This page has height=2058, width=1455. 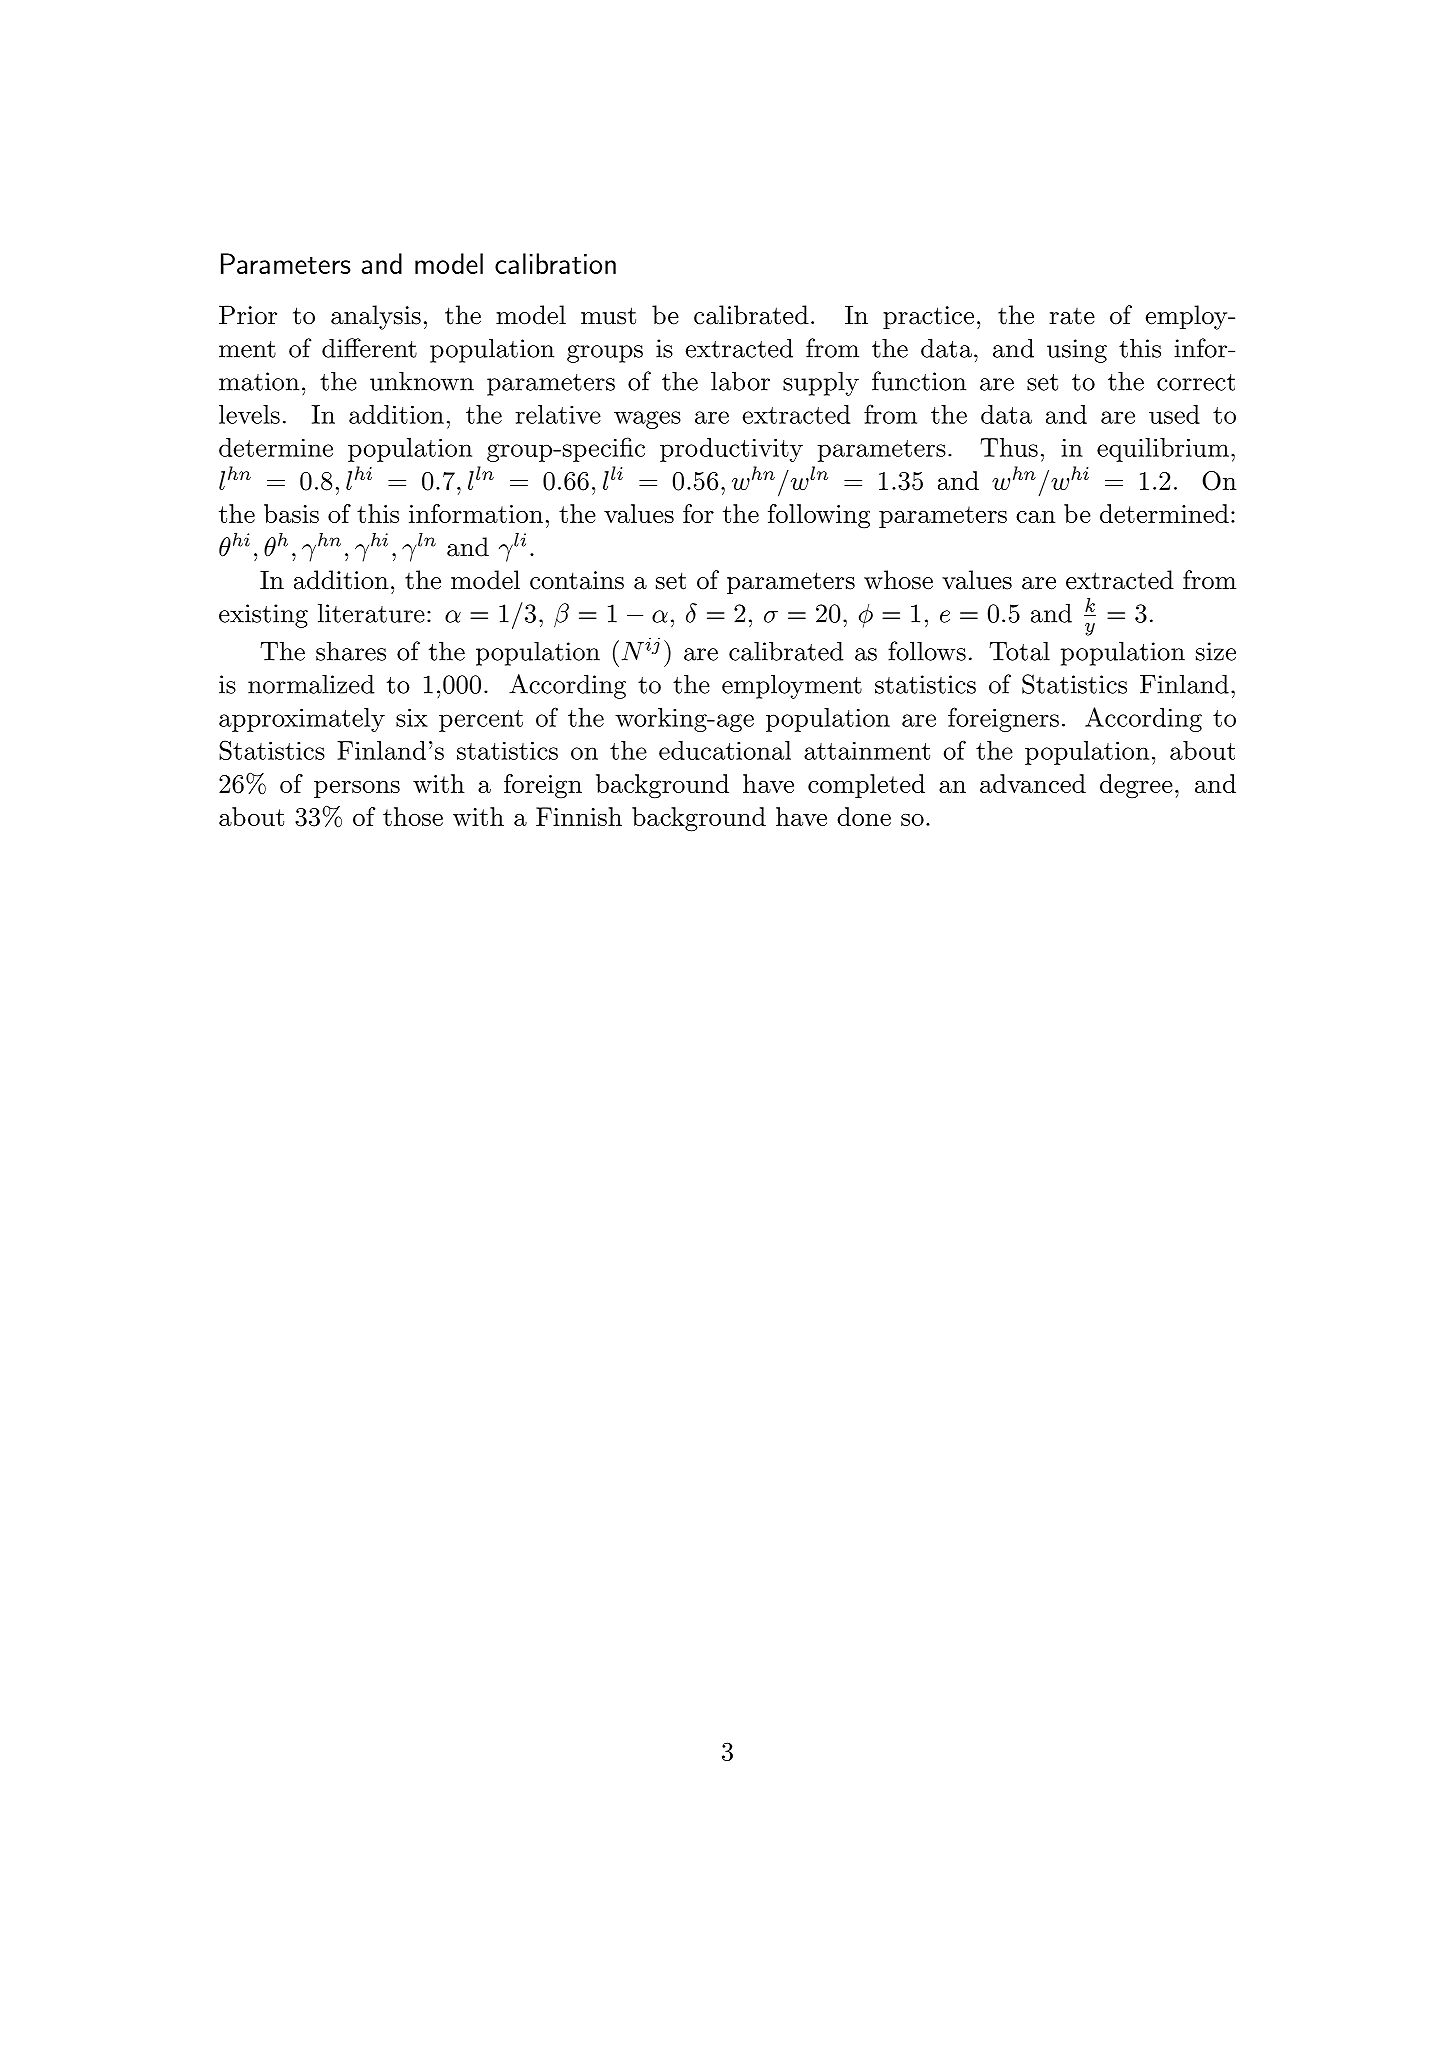 What do you see at coordinates (351, 651) in the page?
I see `shares` at bounding box center [351, 651].
